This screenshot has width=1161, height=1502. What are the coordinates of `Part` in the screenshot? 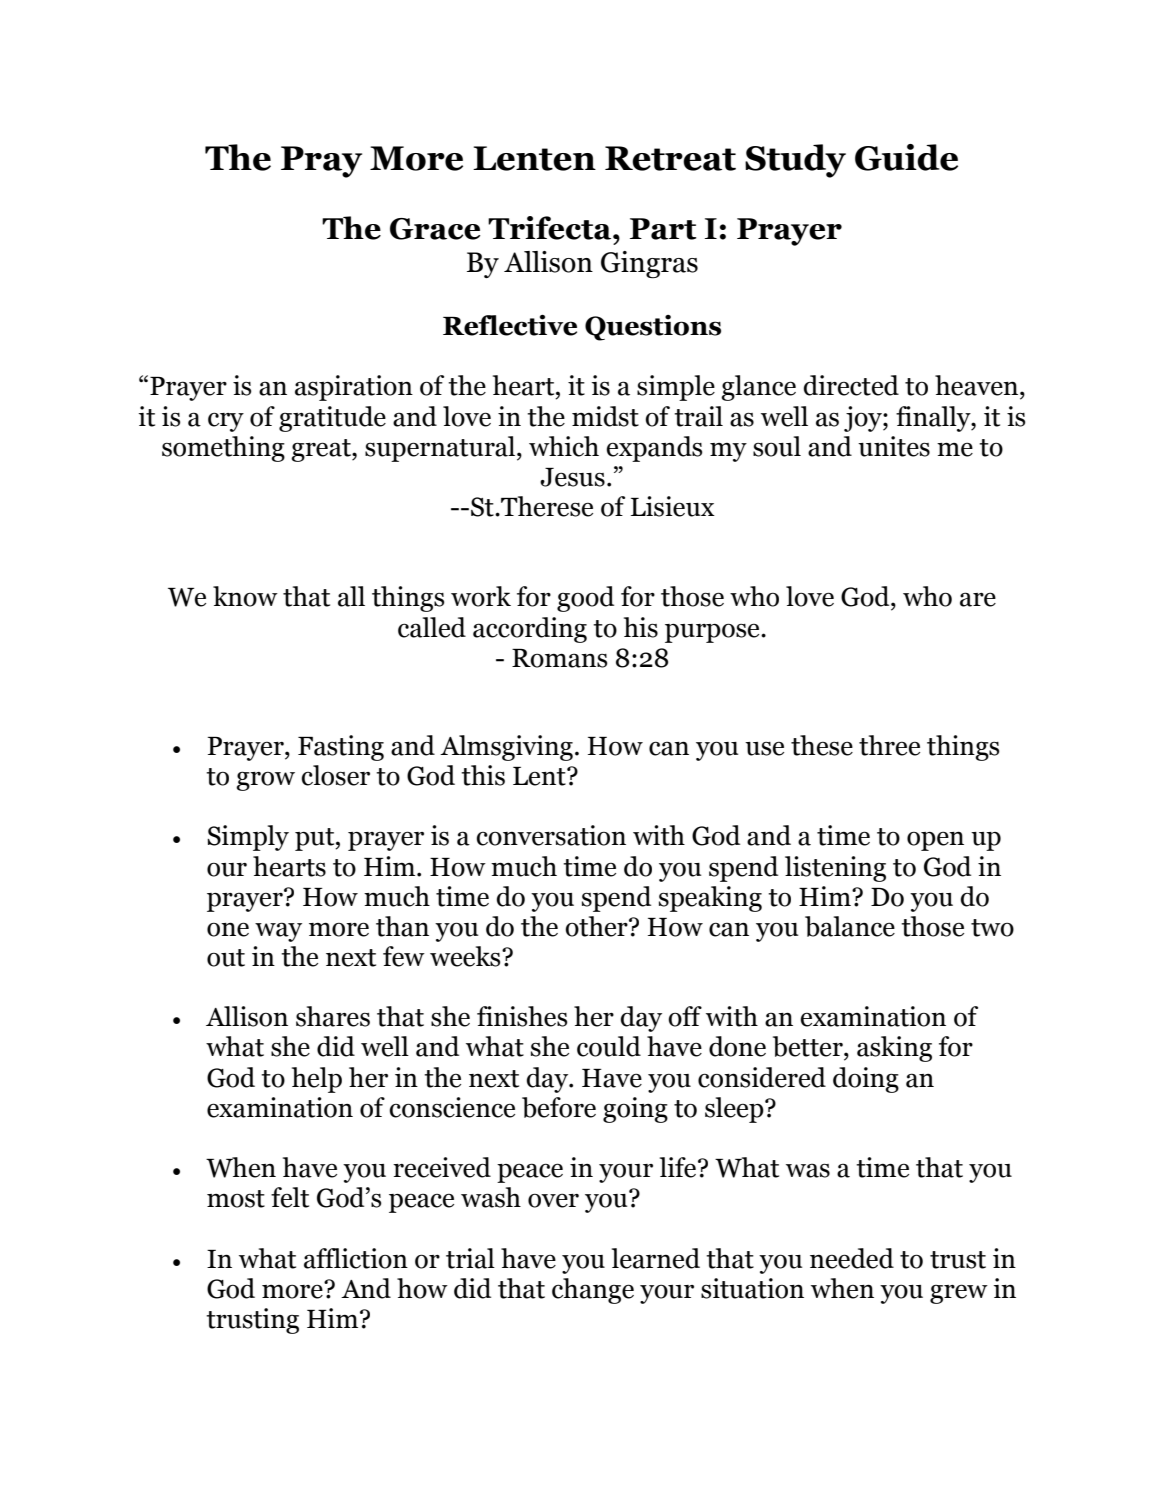 It's located at (663, 229).
